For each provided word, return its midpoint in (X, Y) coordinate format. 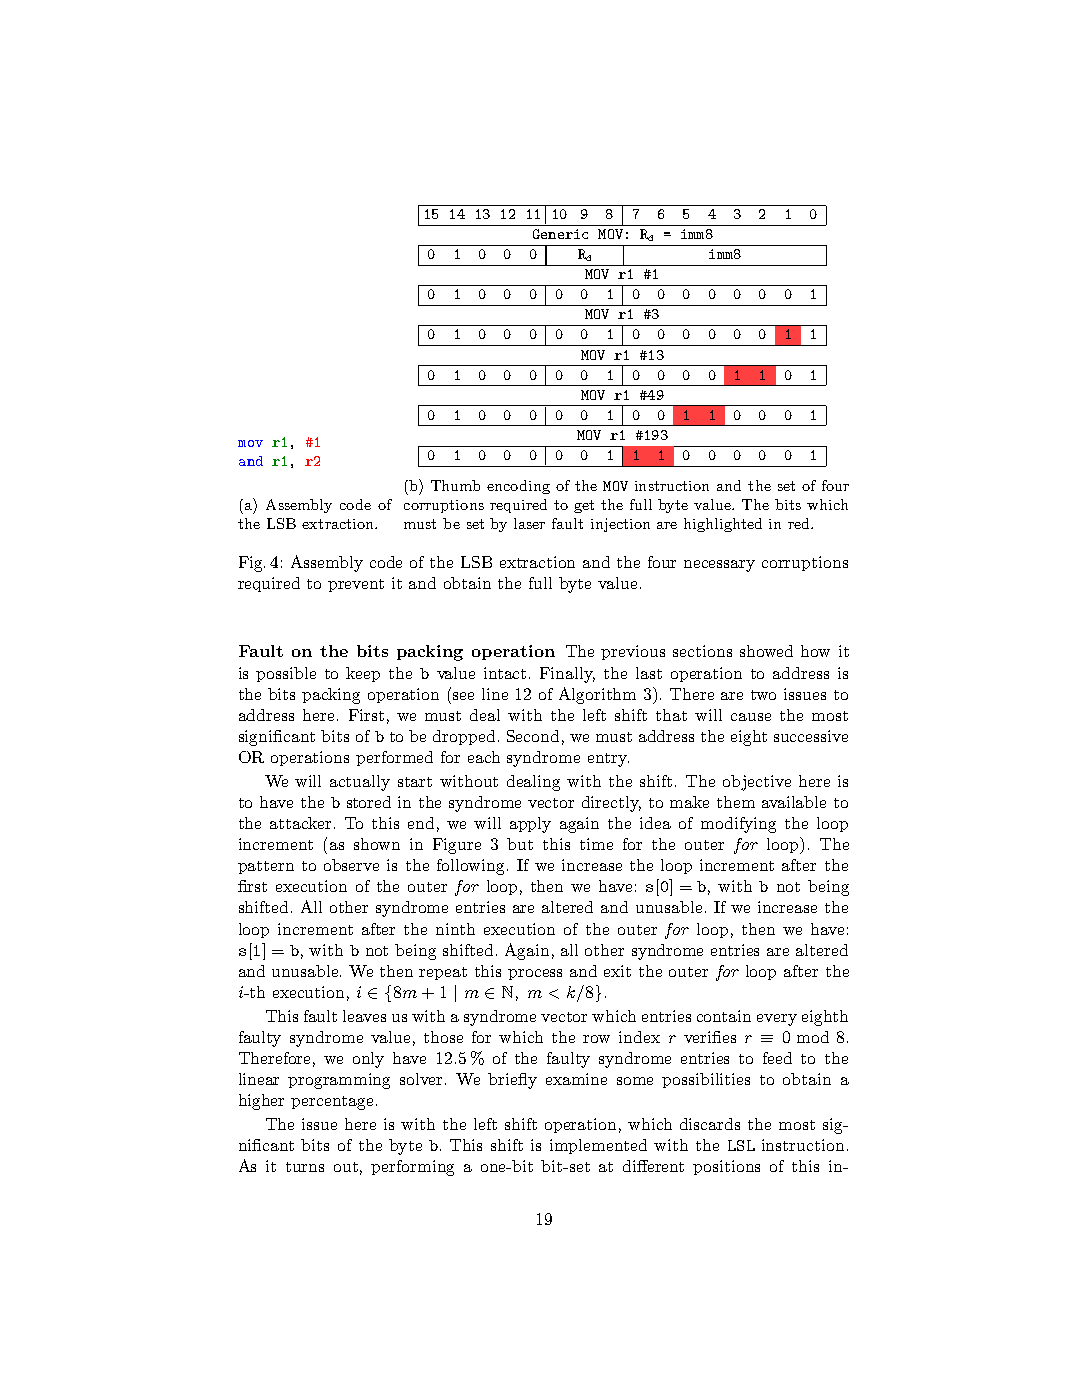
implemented (598, 1146)
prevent (356, 585)
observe (351, 865)
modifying (738, 825)
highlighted (723, 525)
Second (533, 736)
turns (305, 1167)
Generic (560, 234)
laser (529, 523)
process (535, 974)
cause (751, 717)
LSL (741, 1145)
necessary (719, 566)
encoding (518, 487)
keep (363, 674)
